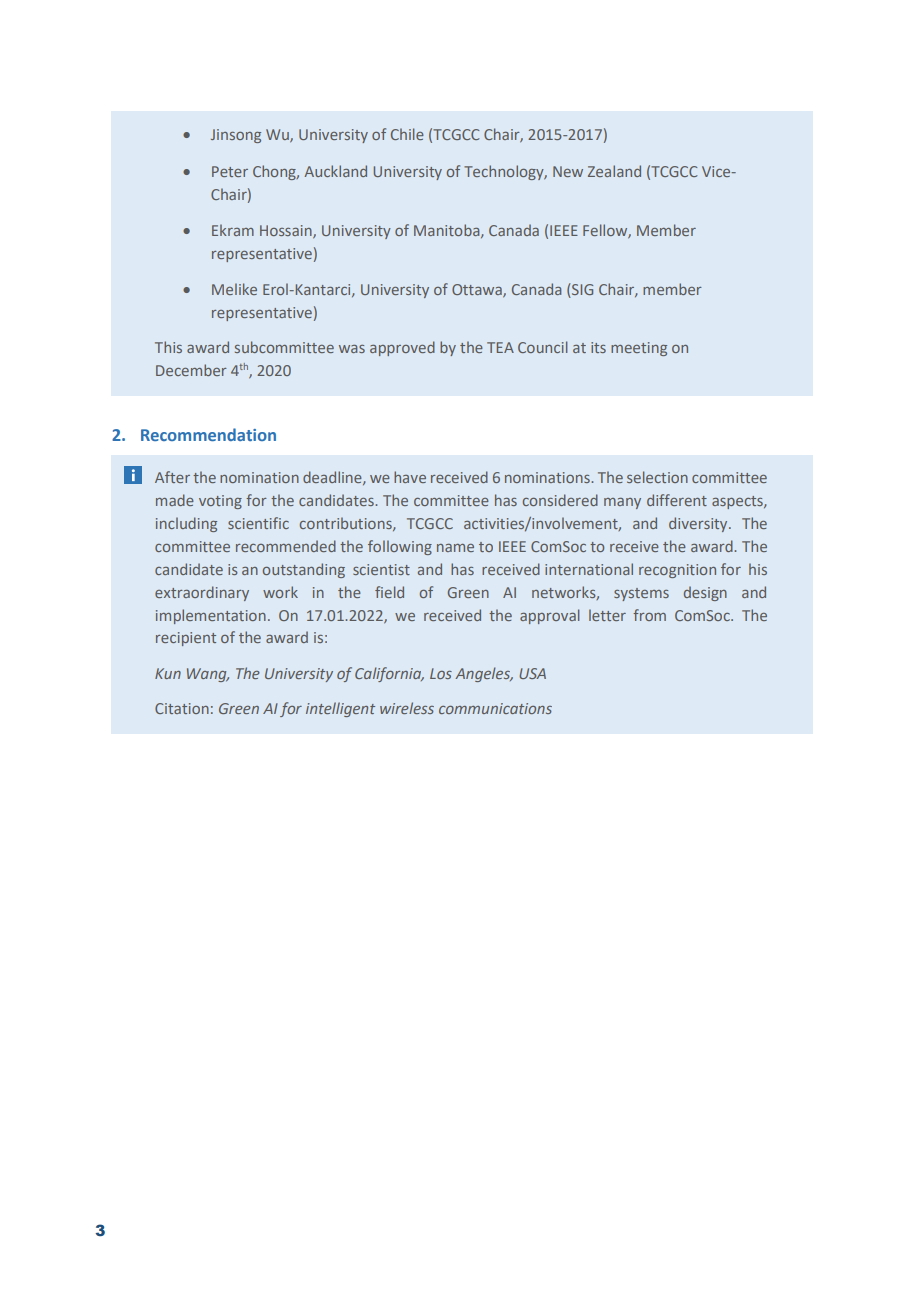 This document has width=924, height=1308. Describe the element at coordinates (677, 571) in the document. I see `recognition` at that location.
